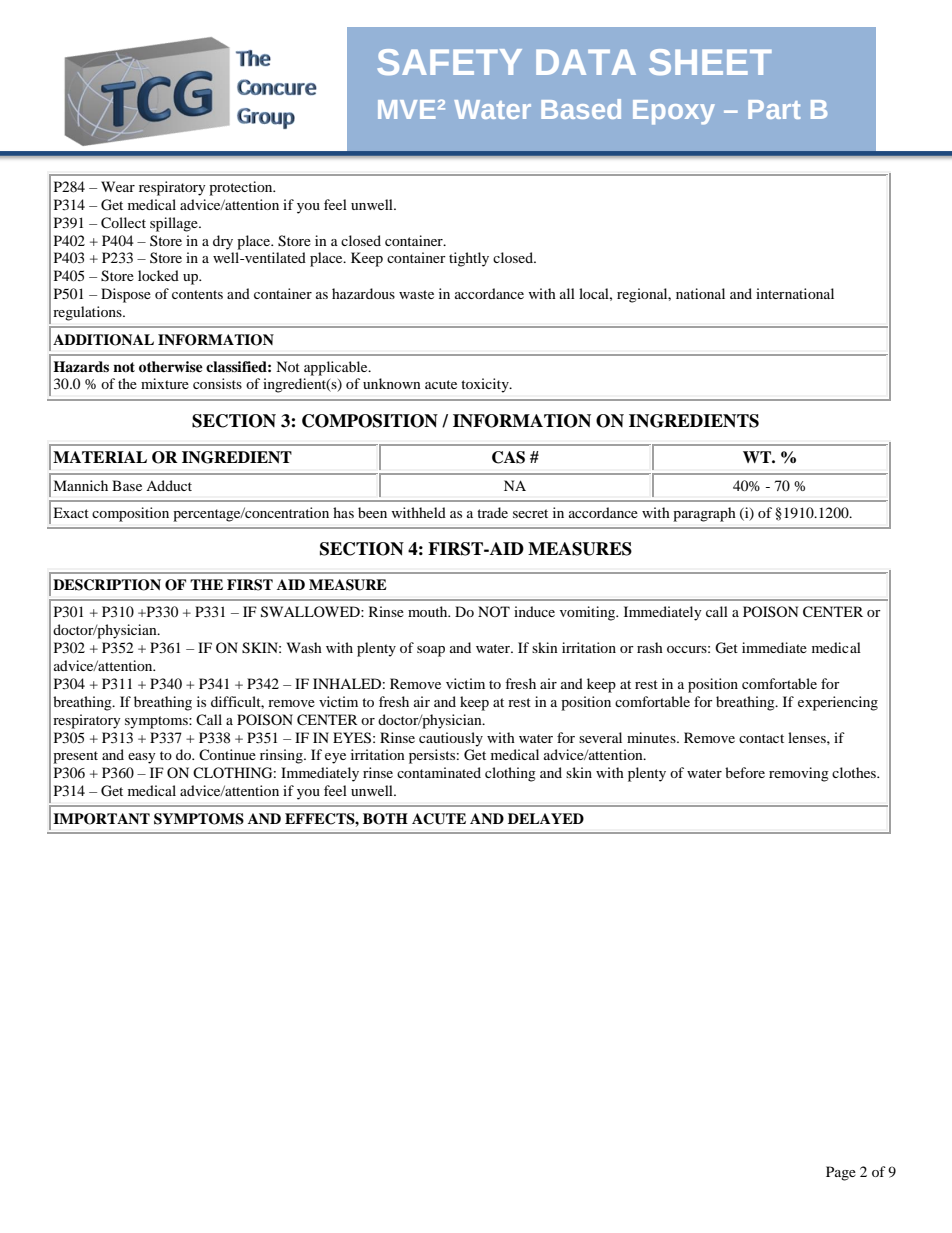 This screenshot has height=1233, width=952. I want to click on mouth, so click(429, 611).
